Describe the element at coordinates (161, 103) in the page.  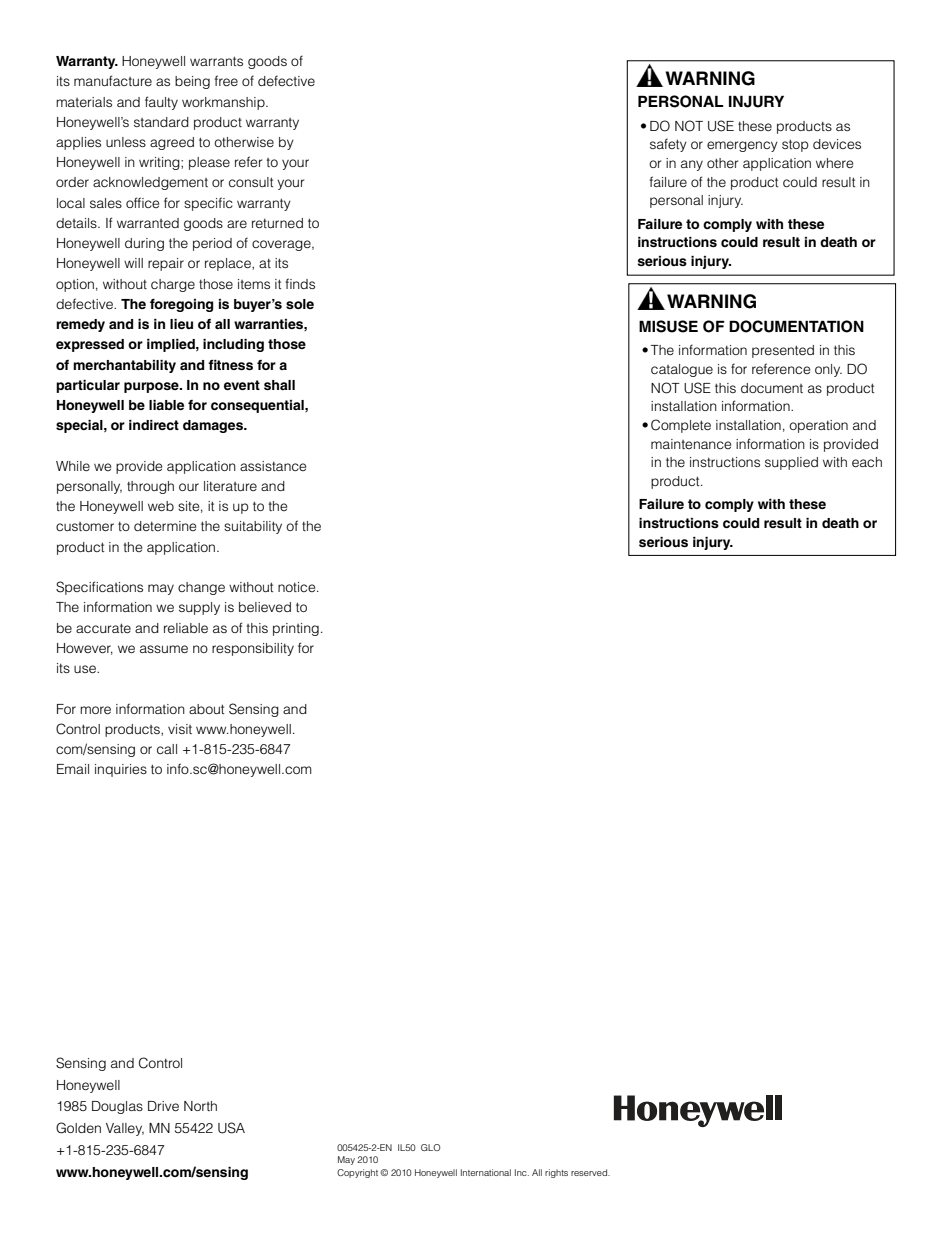
I see `faulty` at that location.
